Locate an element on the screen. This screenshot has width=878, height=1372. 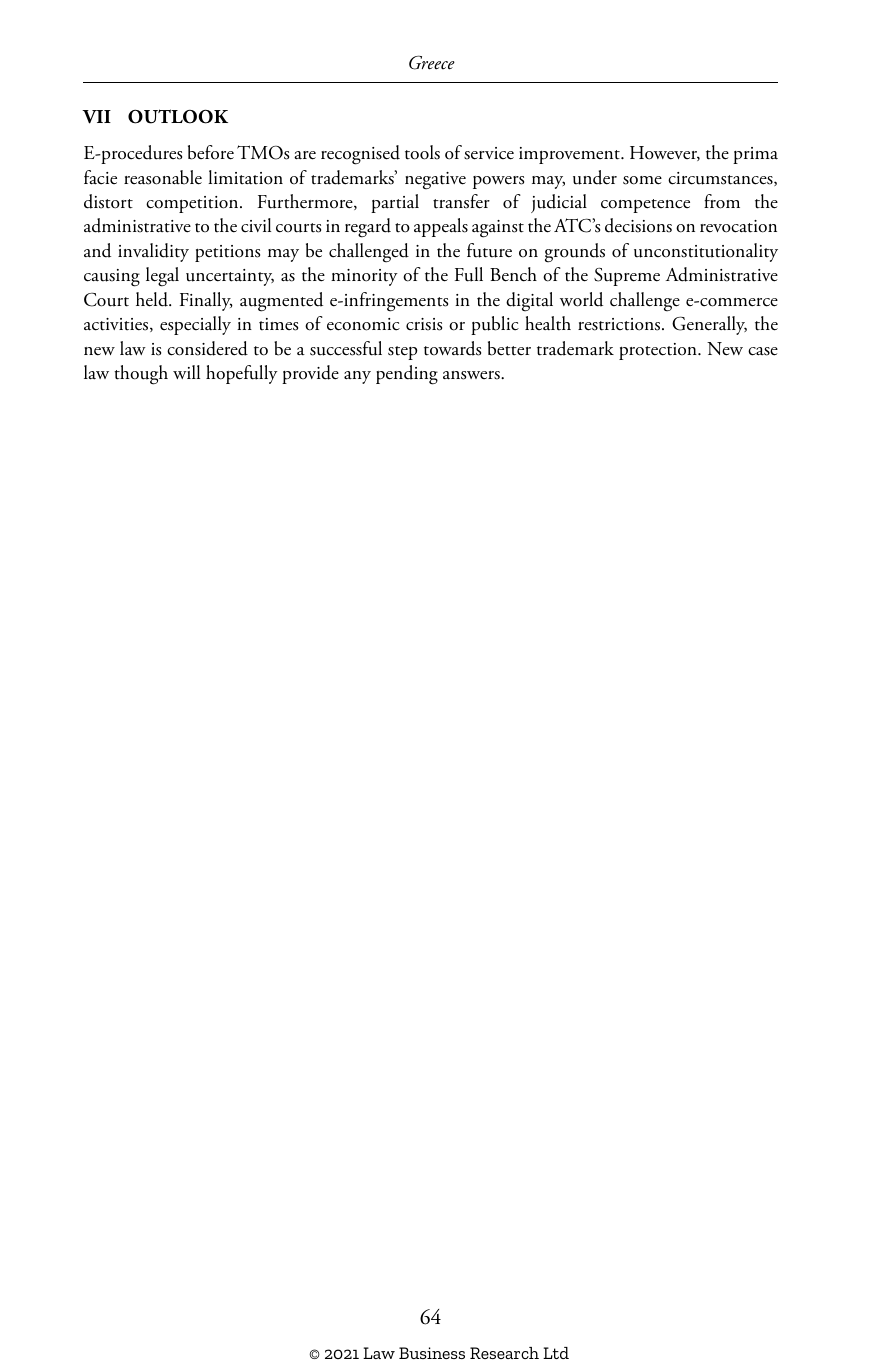
provide is located at coordinates (310, 374).
